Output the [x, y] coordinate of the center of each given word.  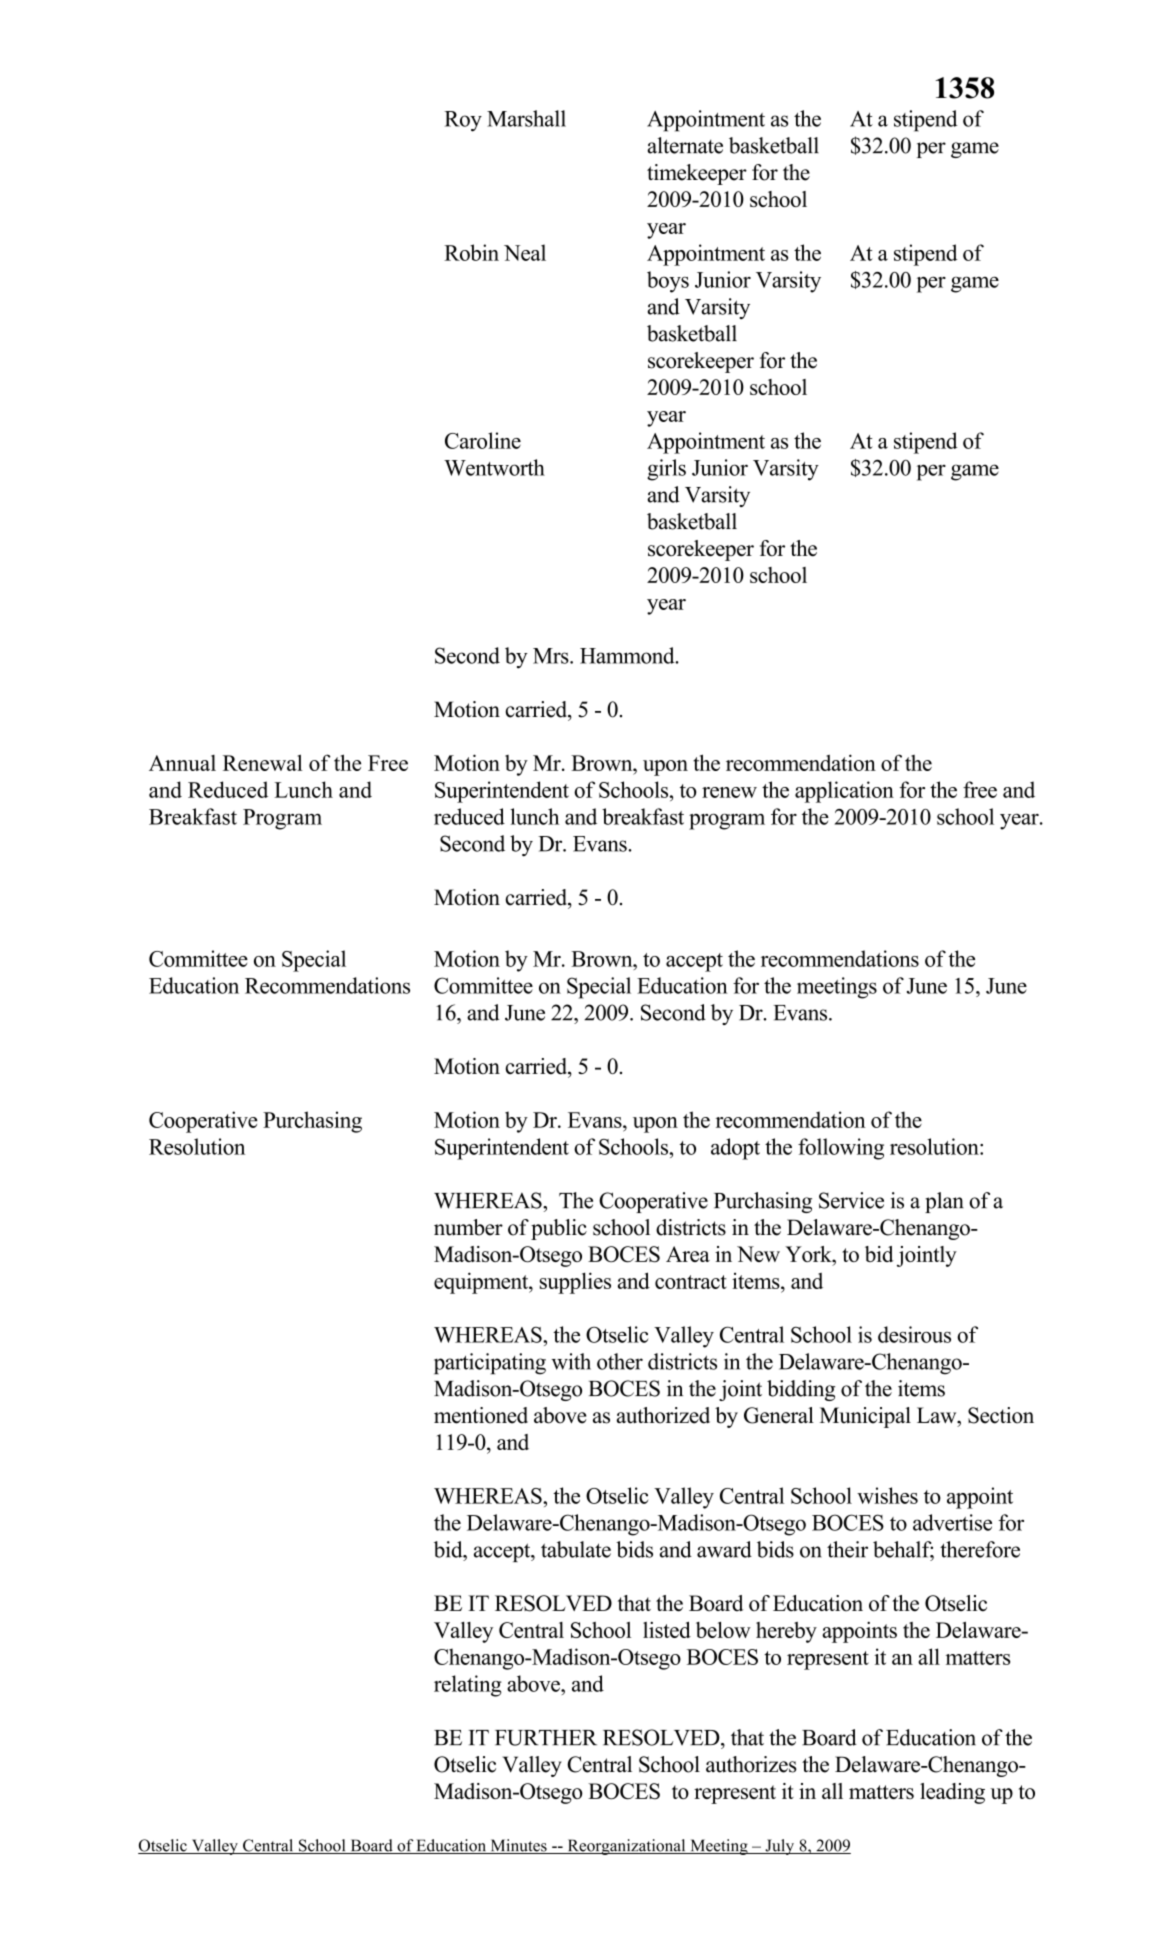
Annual [182, 763]
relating [468, 1686]
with [571, 1361]
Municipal [865, 1417]
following [841, 1149]
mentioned [481, 1415]
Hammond [628, 655]
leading [952, 1793]
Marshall [526, 118]
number [468, 1227]
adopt [735, 1149]
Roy [463, 121]
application [844, 792]
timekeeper [697, 174]
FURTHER [546, 1738]
